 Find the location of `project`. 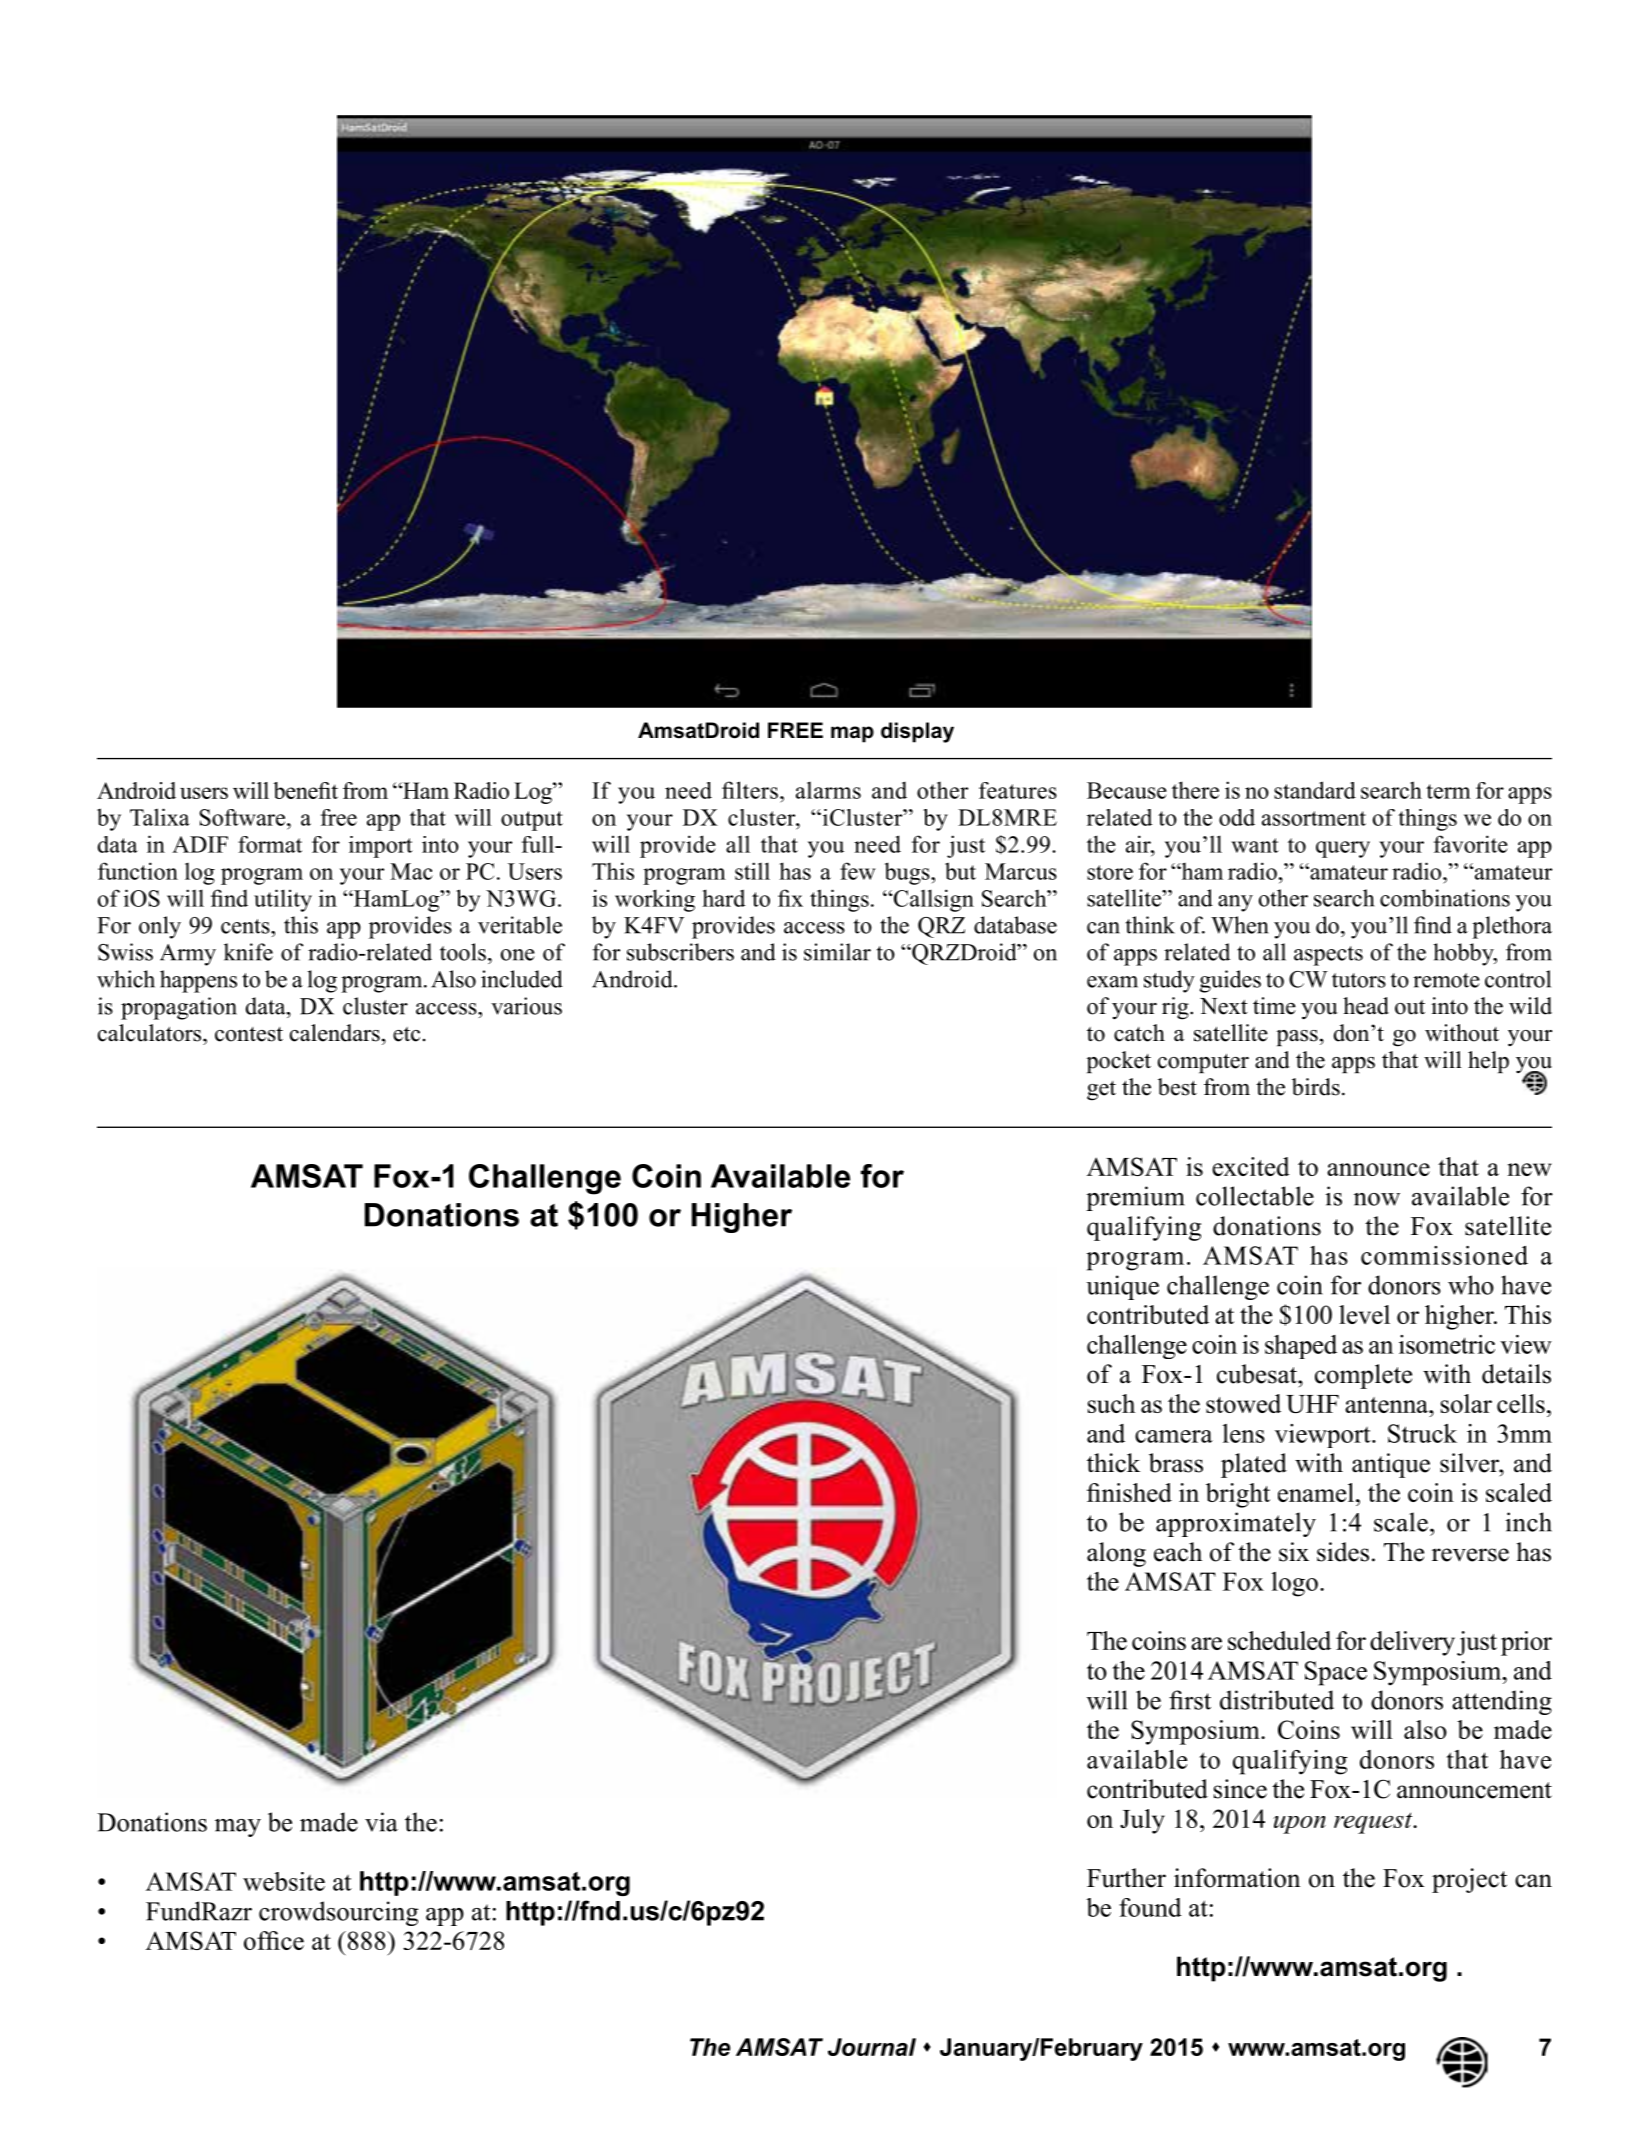

project is located at coordinates (1469, 1880).
